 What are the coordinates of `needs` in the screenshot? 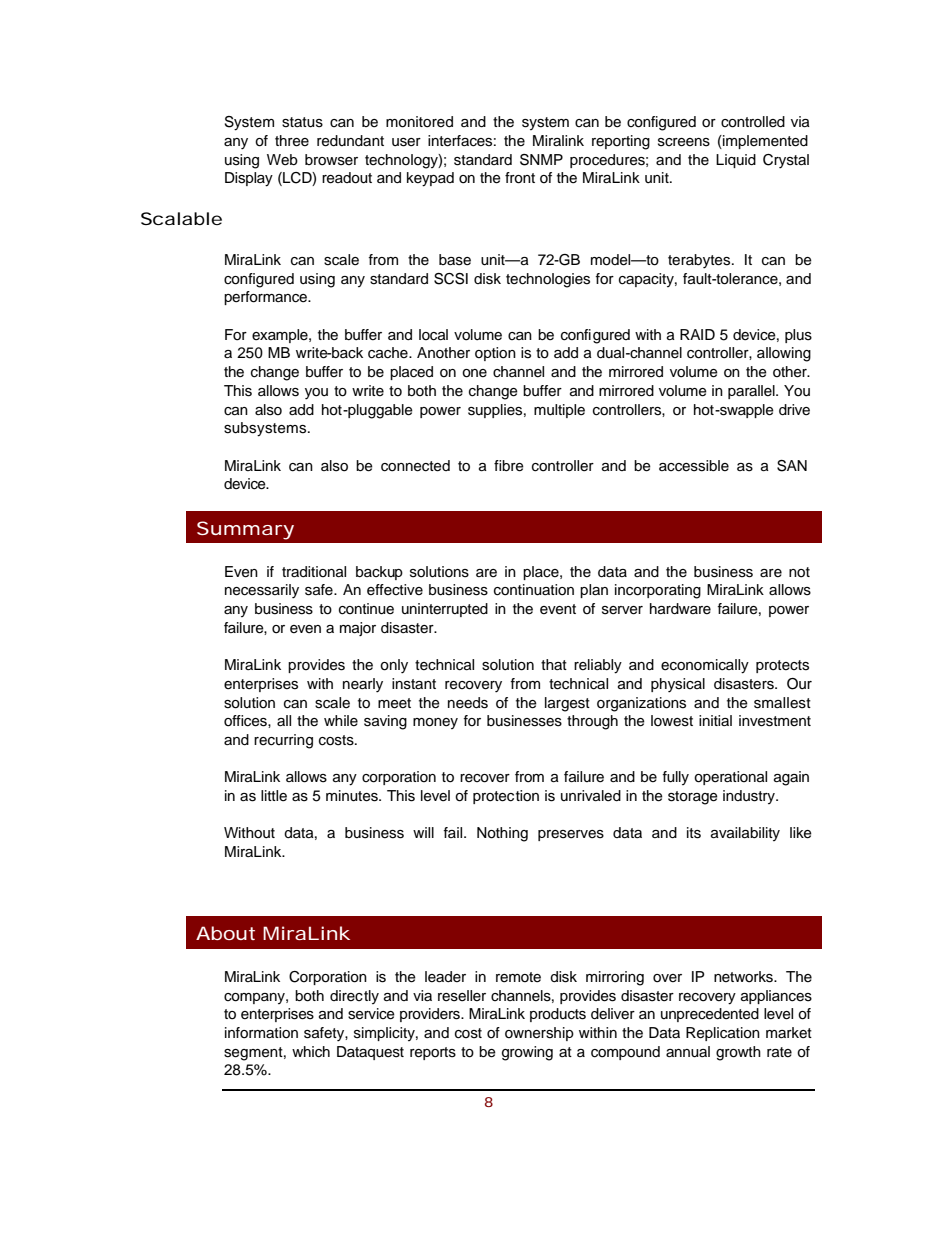 It's located at (468, 703).
